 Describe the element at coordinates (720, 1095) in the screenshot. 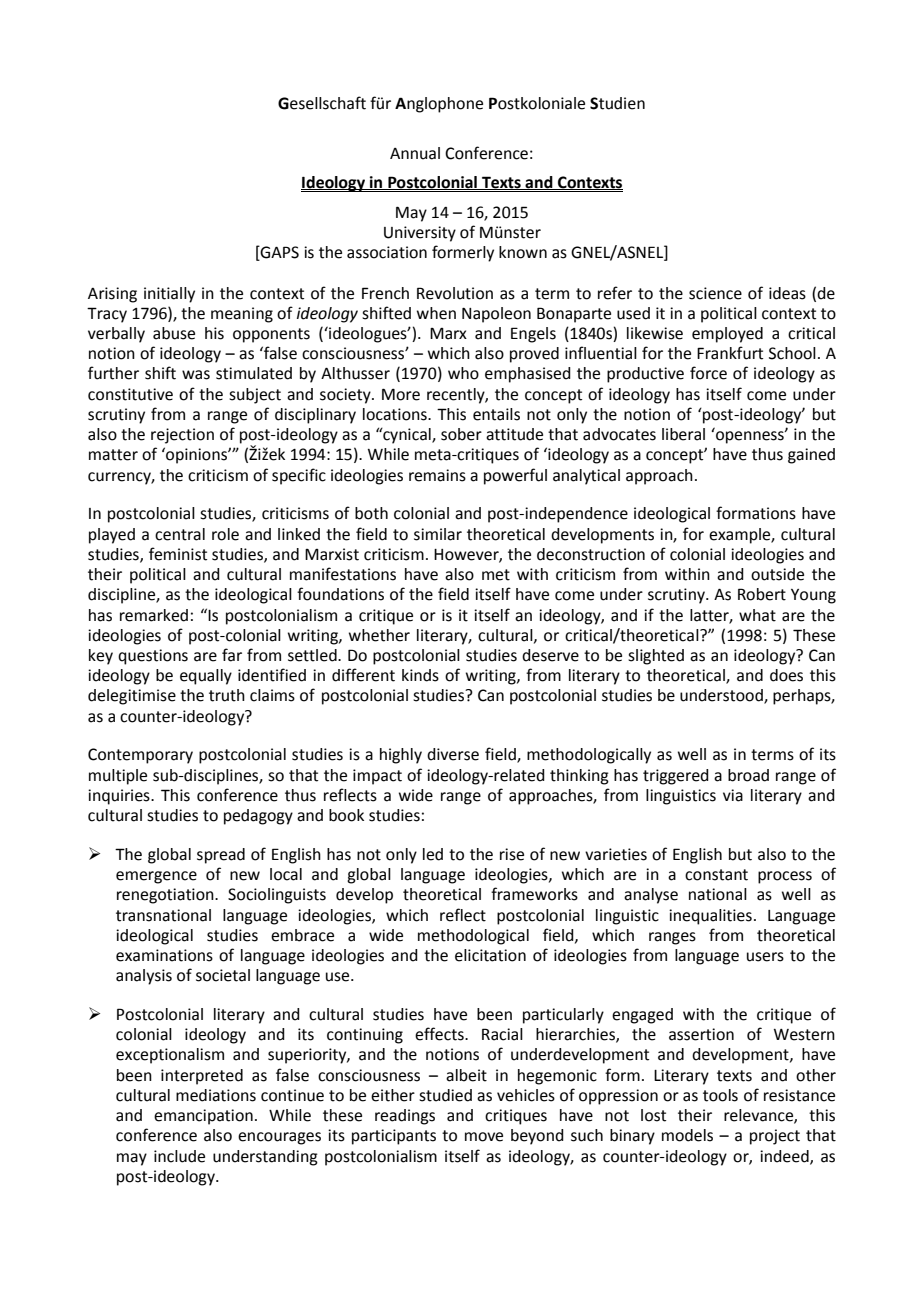

I see `tools` at that location.
